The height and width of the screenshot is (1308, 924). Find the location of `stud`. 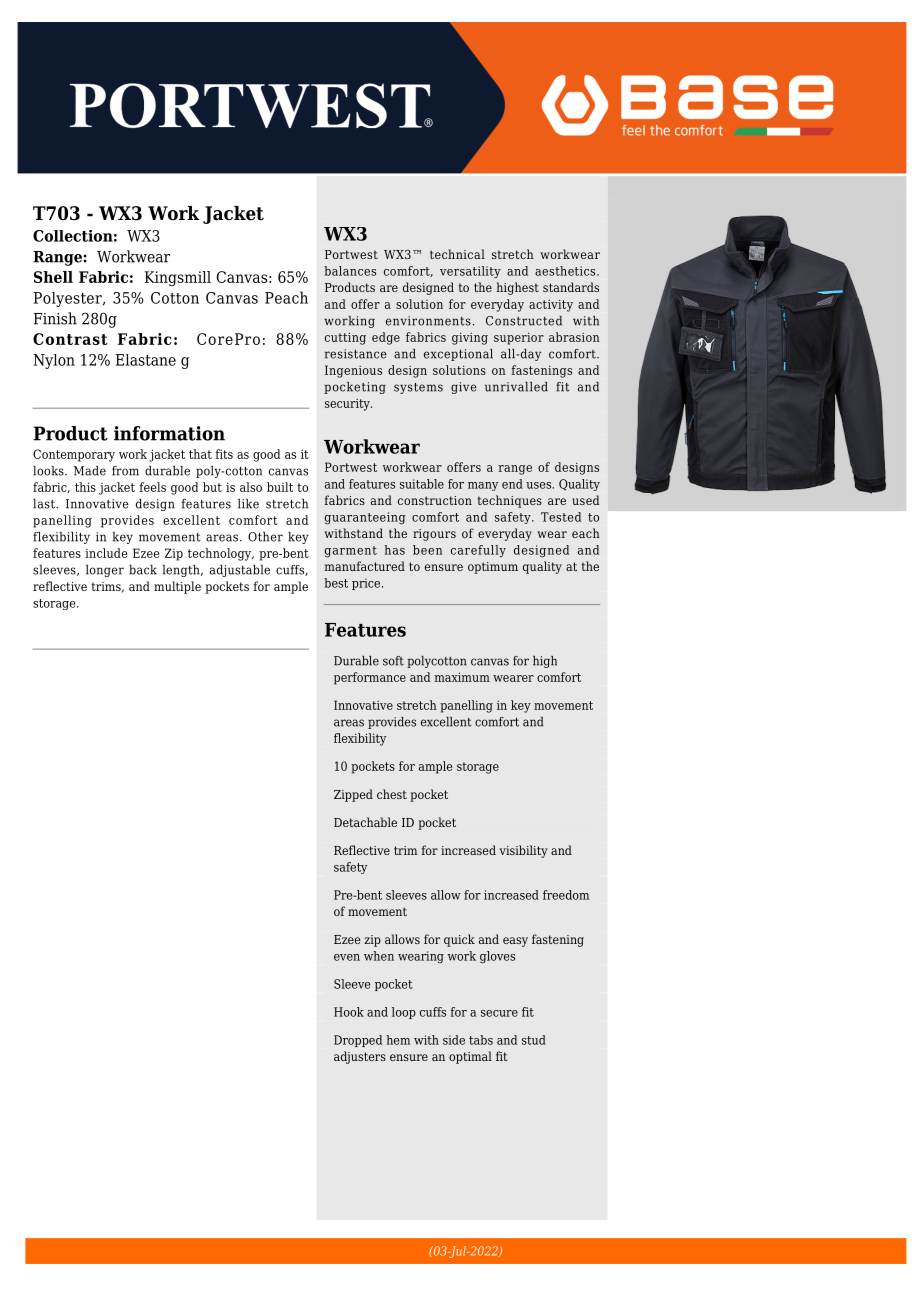

stud is located at coordinates (534, 1040).
